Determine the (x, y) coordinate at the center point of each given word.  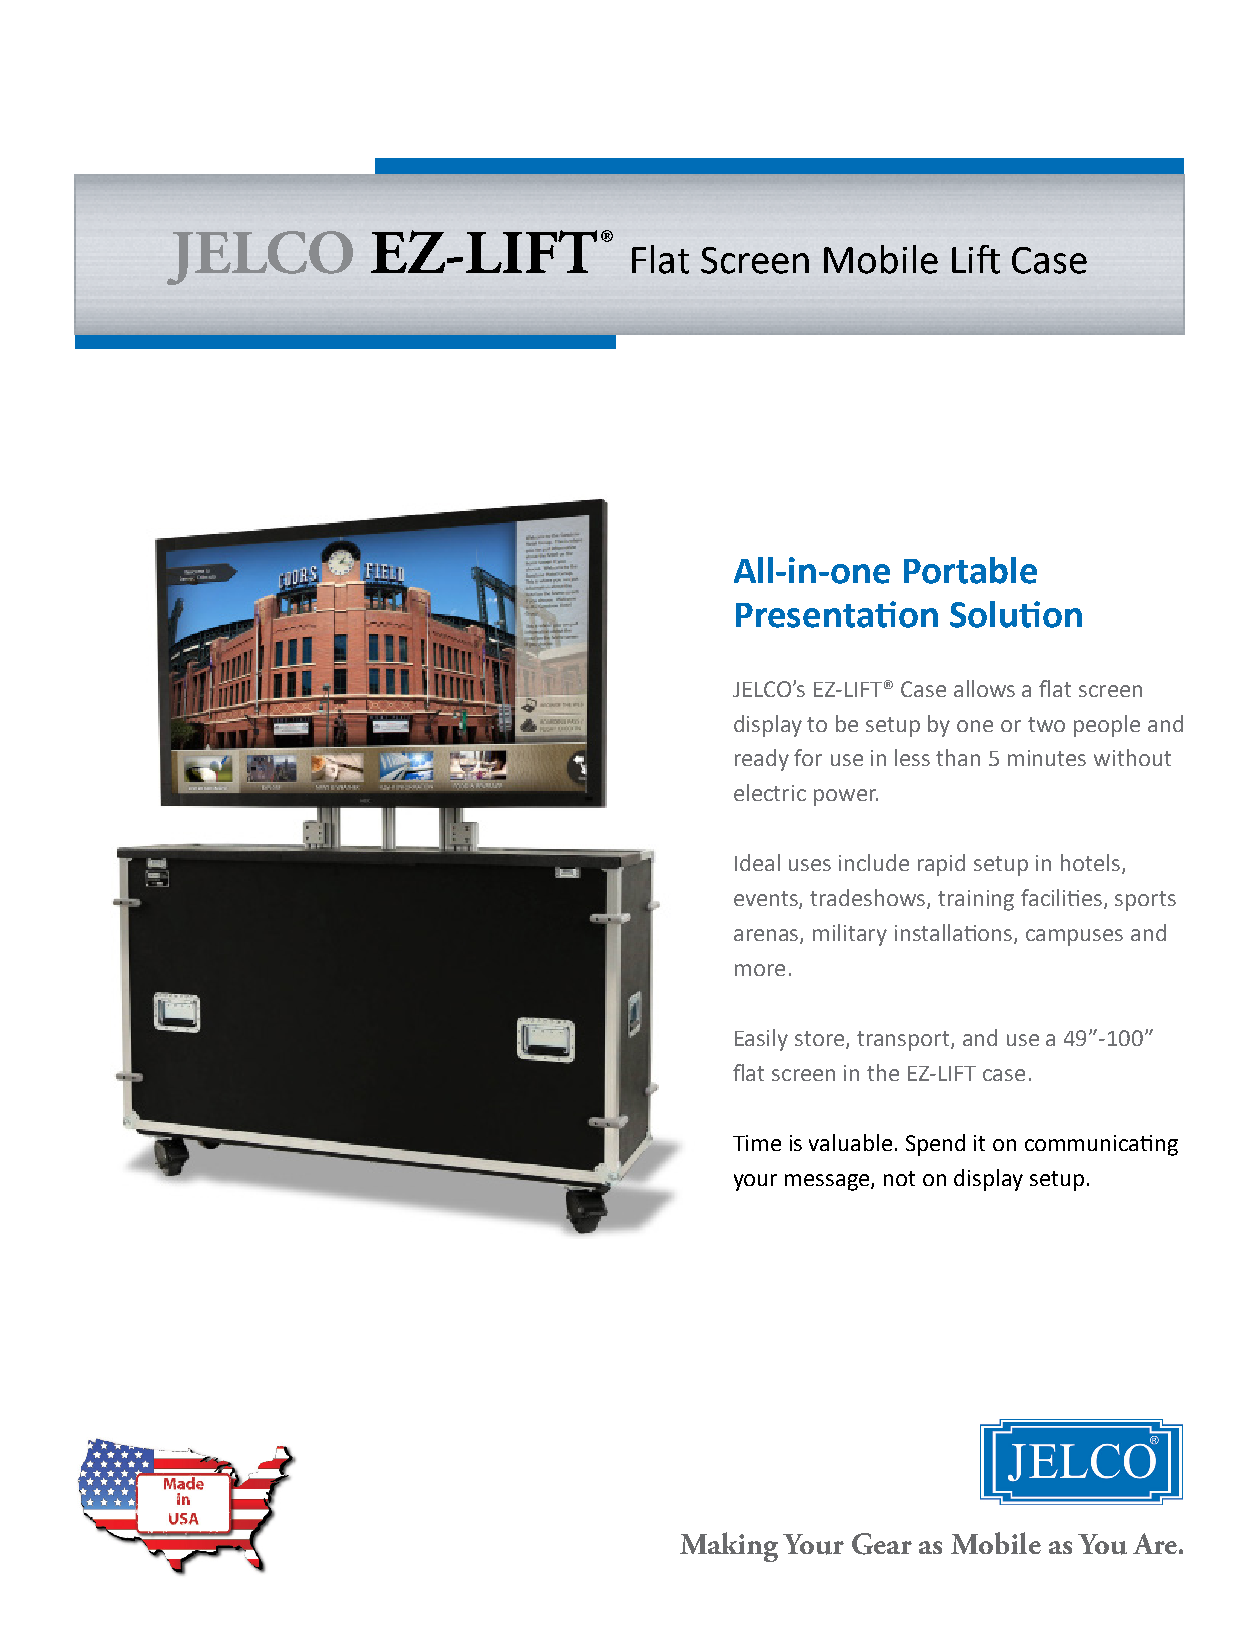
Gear (882, 1544)
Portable (970, 570)
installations (955, 934)
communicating (1101, 1145)
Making (729, 1547)
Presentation (837, 614)
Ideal (757, 862)
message (828, 1182)
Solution (1016, 614)
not (899, 1178)
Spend (935, 1145)
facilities (1063, 899)
